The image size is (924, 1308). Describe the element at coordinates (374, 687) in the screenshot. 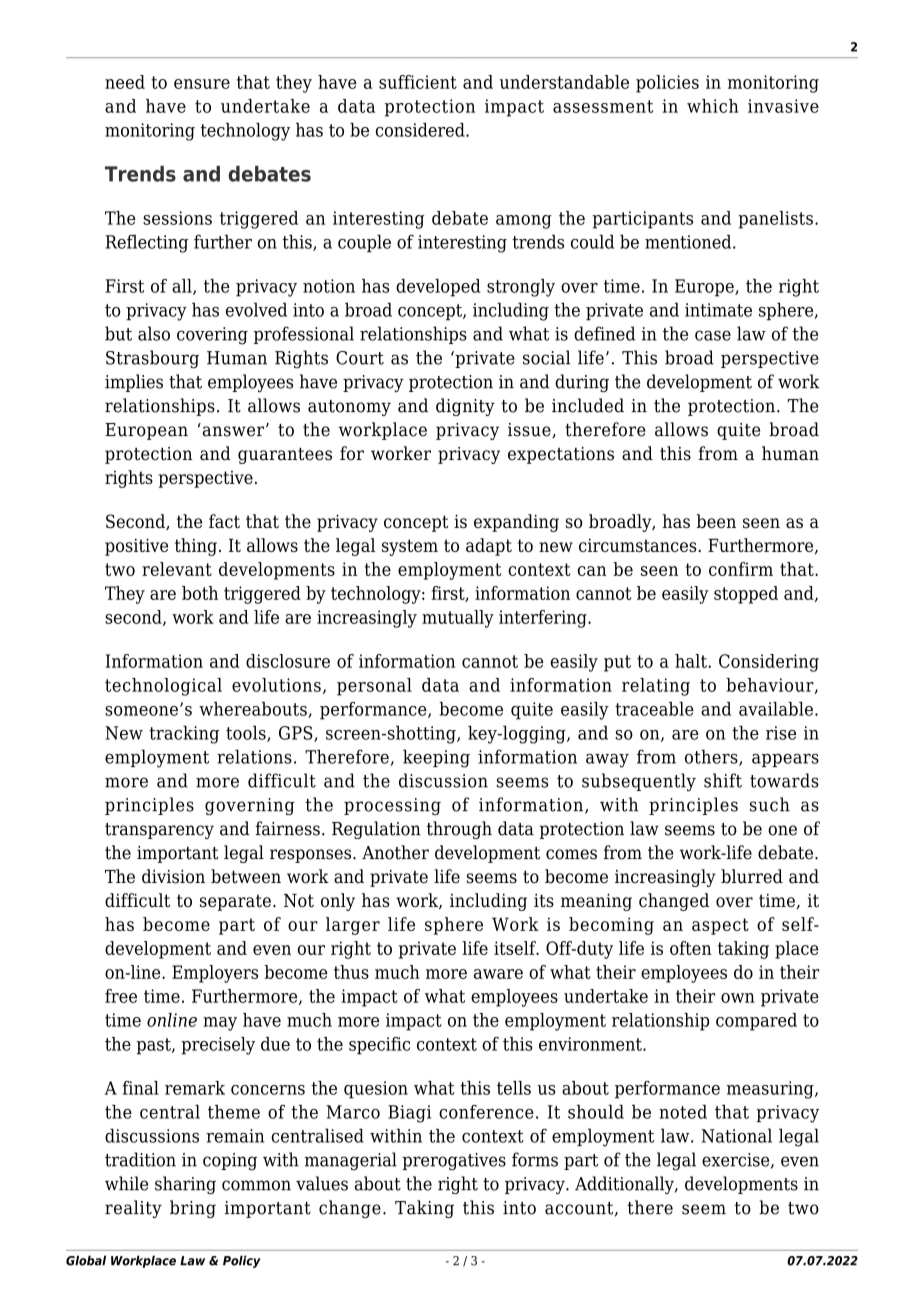

I see `personal` at that location.
